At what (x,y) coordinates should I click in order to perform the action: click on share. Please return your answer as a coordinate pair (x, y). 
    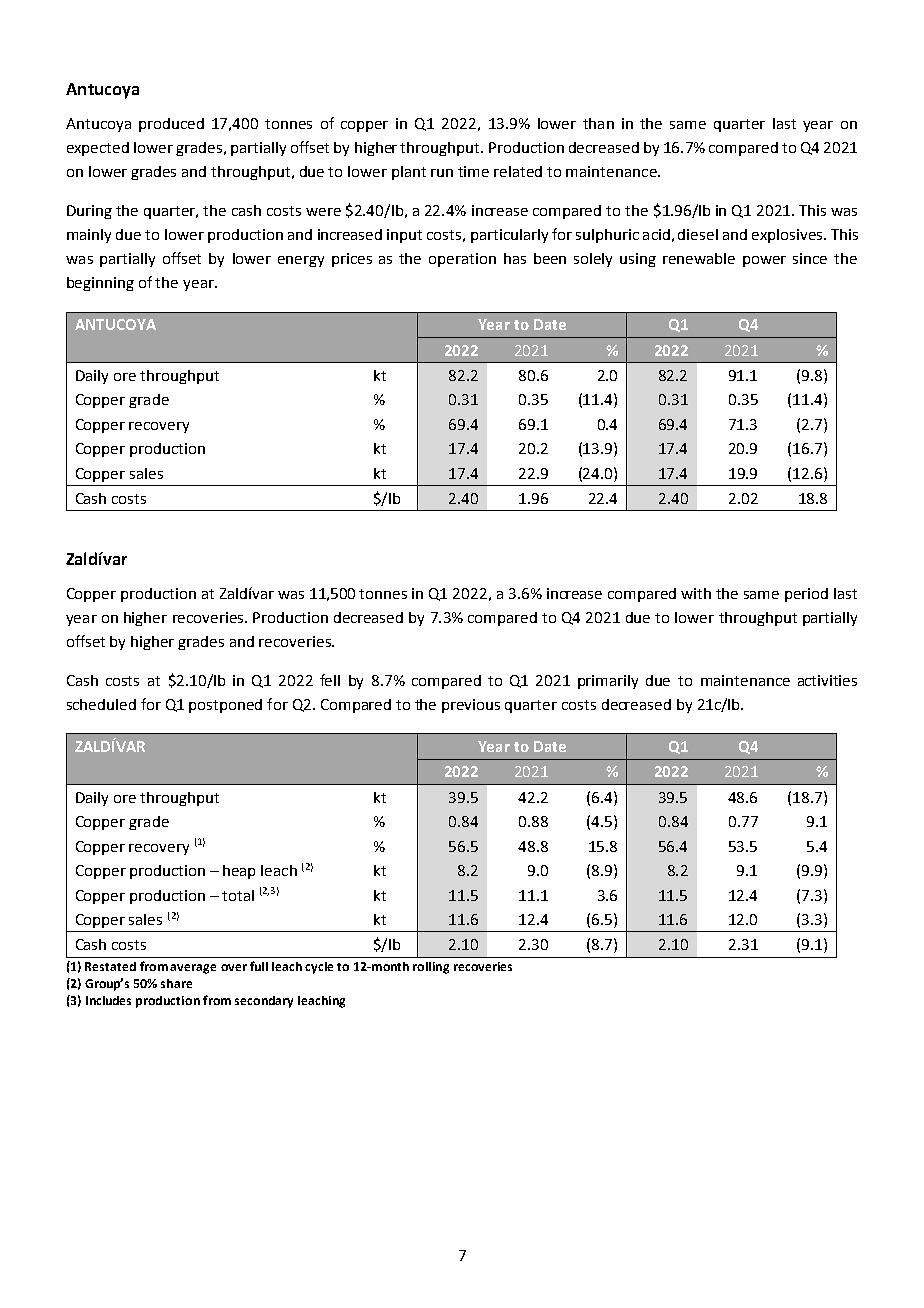
    Looking at the image, I should click on (176, 983).
